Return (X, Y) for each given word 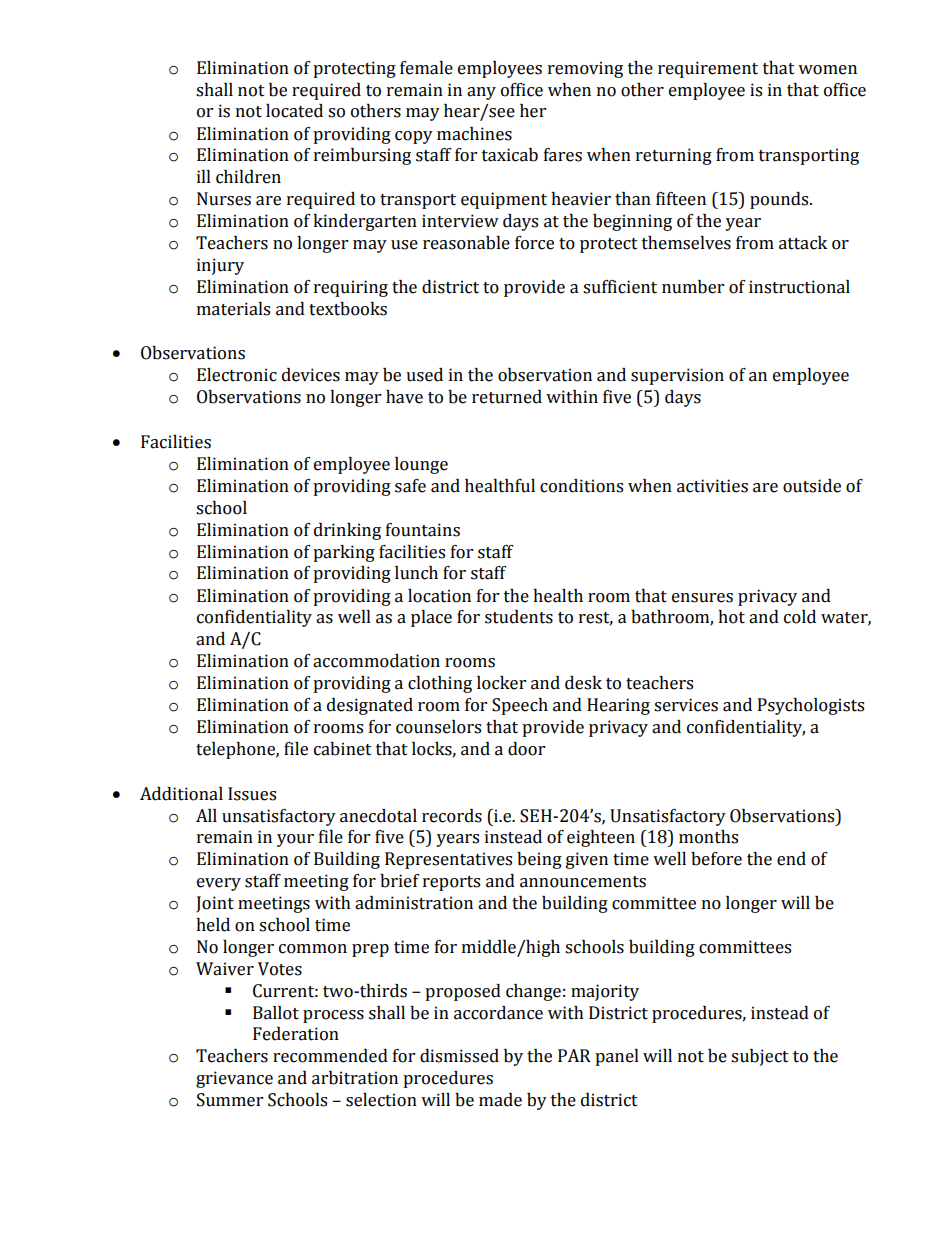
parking (344, 553)
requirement (708, 69)
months (708, 837)
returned (507, 397)
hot (731, 617)
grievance (234, 1079)
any (481, 93)
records (452, 816)
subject (760, 1057)
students (519, 617)
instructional (799, 287)
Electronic (237, 375)
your (295, 840)
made (500, 1100)
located (294, 111)
